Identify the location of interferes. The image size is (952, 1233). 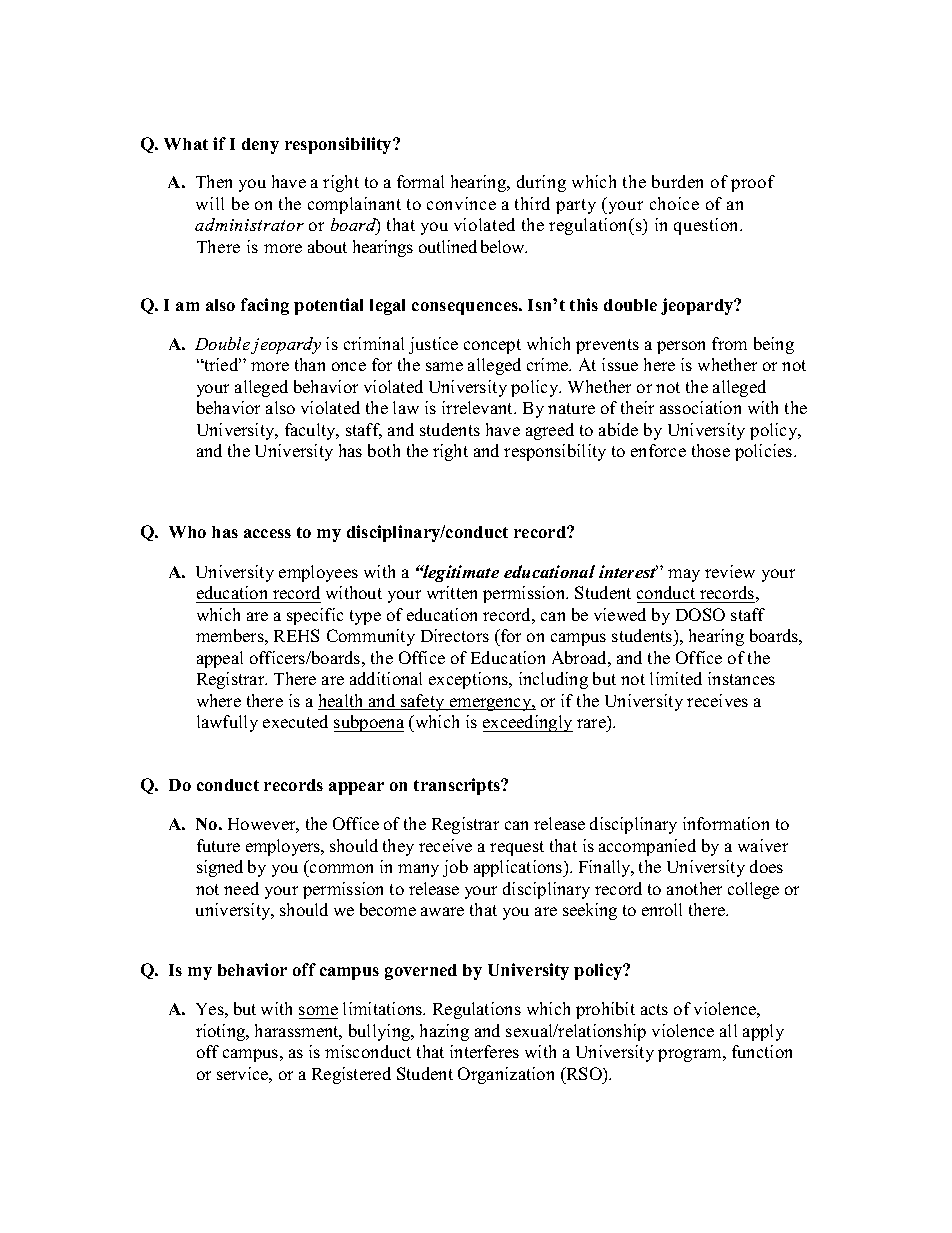
(484, 1051).
